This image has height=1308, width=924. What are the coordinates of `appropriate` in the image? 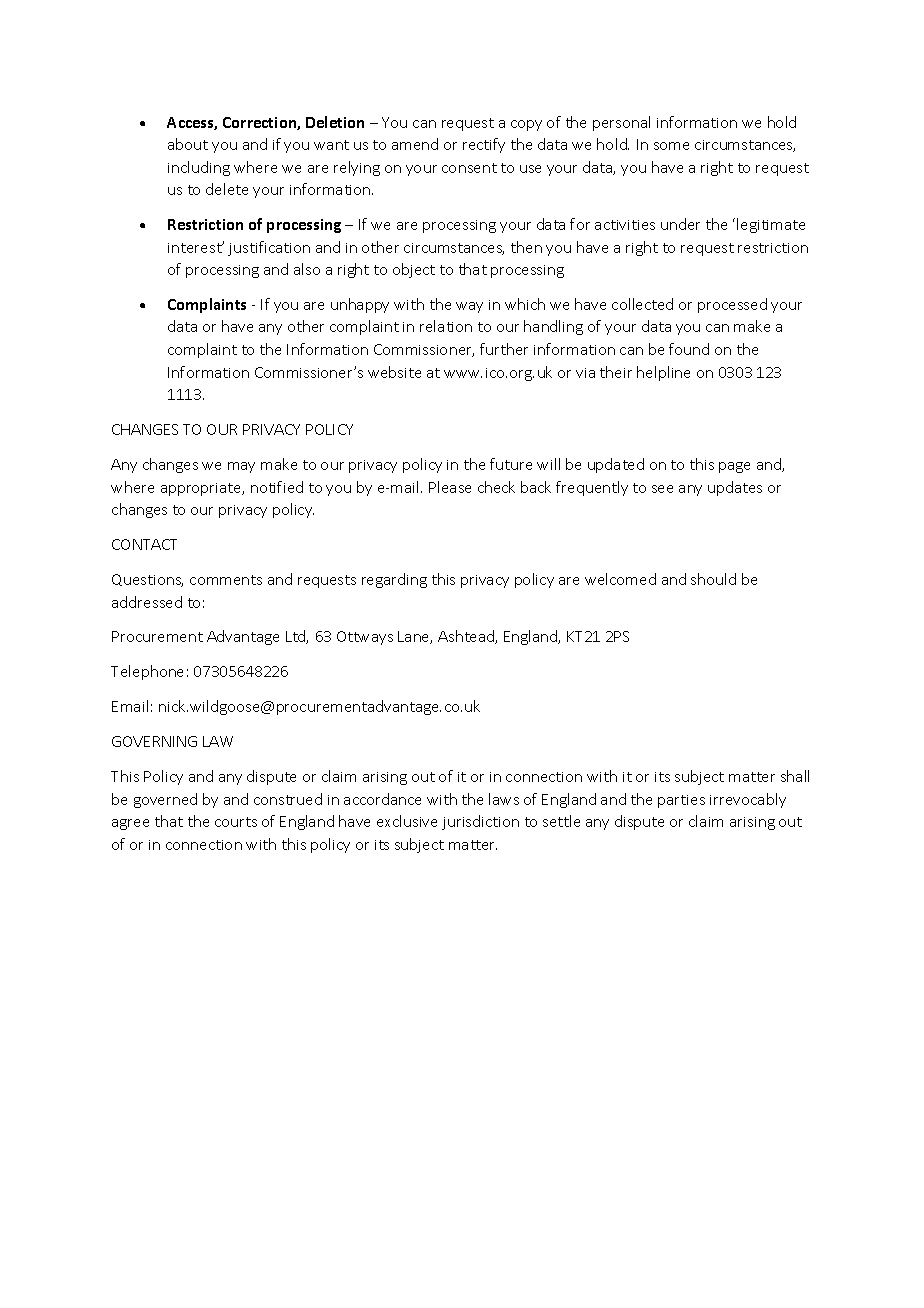 It's located at (202, 489).
